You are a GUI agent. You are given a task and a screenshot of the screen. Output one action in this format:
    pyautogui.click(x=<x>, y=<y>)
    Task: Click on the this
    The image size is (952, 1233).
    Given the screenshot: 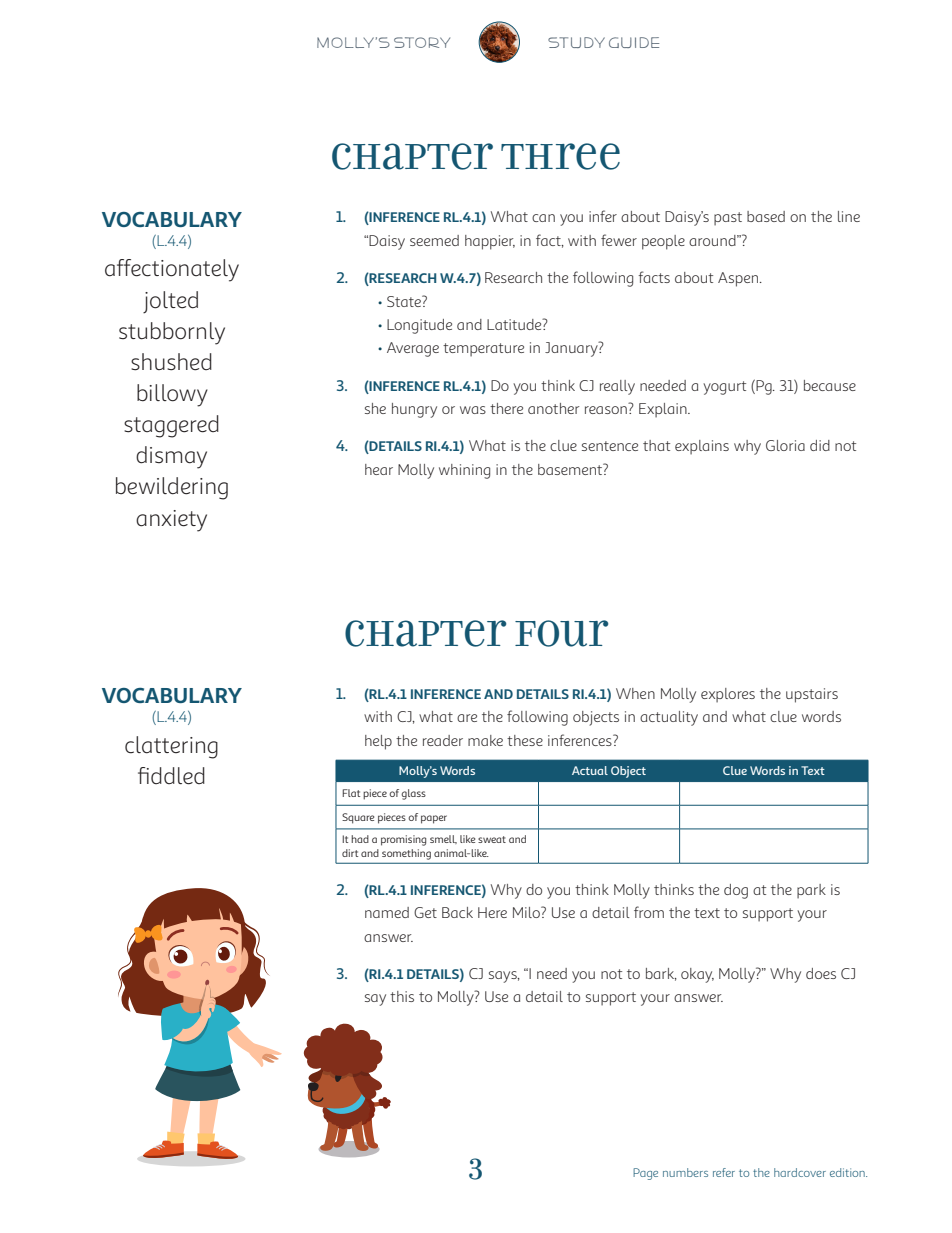 What is the action you would take?
    pyautogui.click(x=402, y=996)
